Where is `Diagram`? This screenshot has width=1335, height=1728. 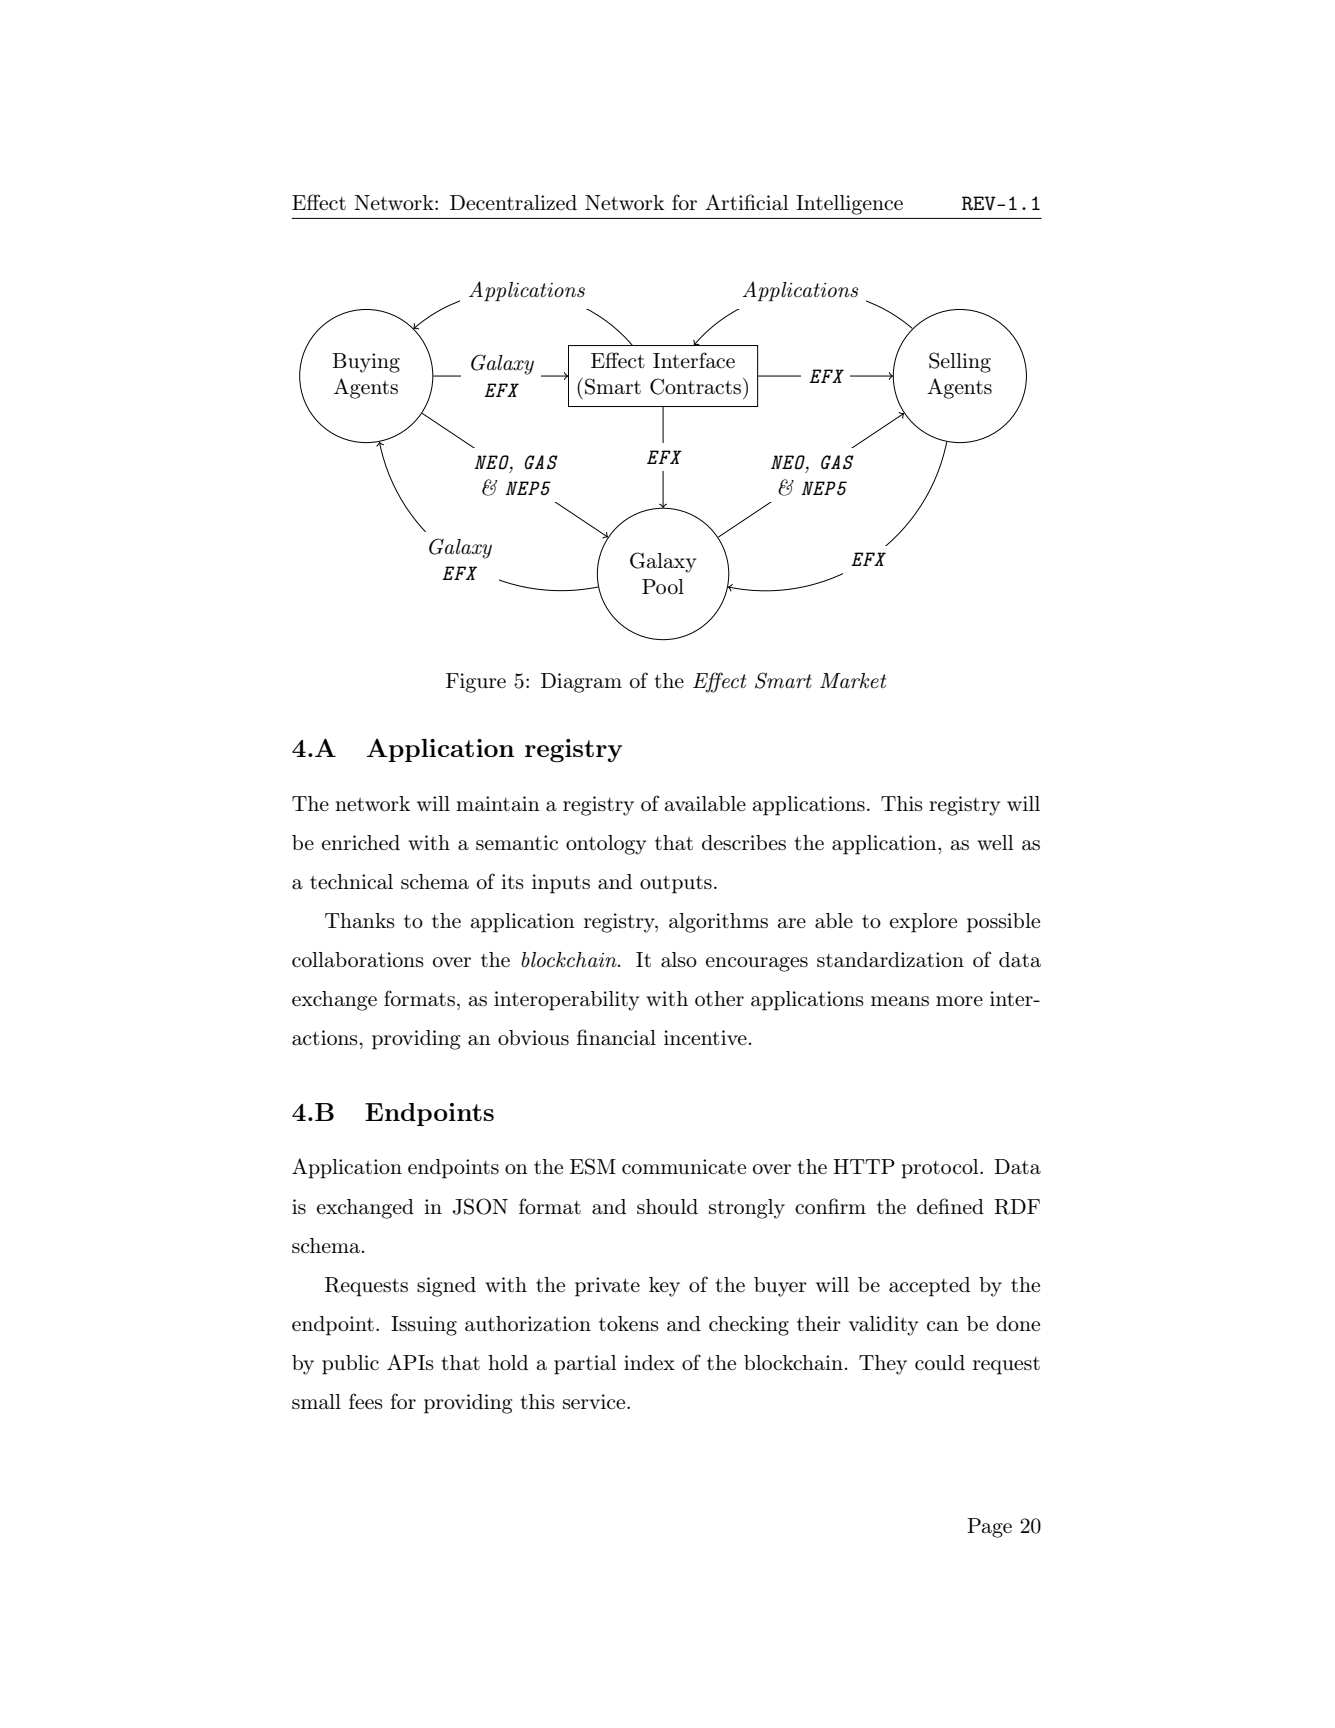 Diagram is located at coordinates (581, 683).
